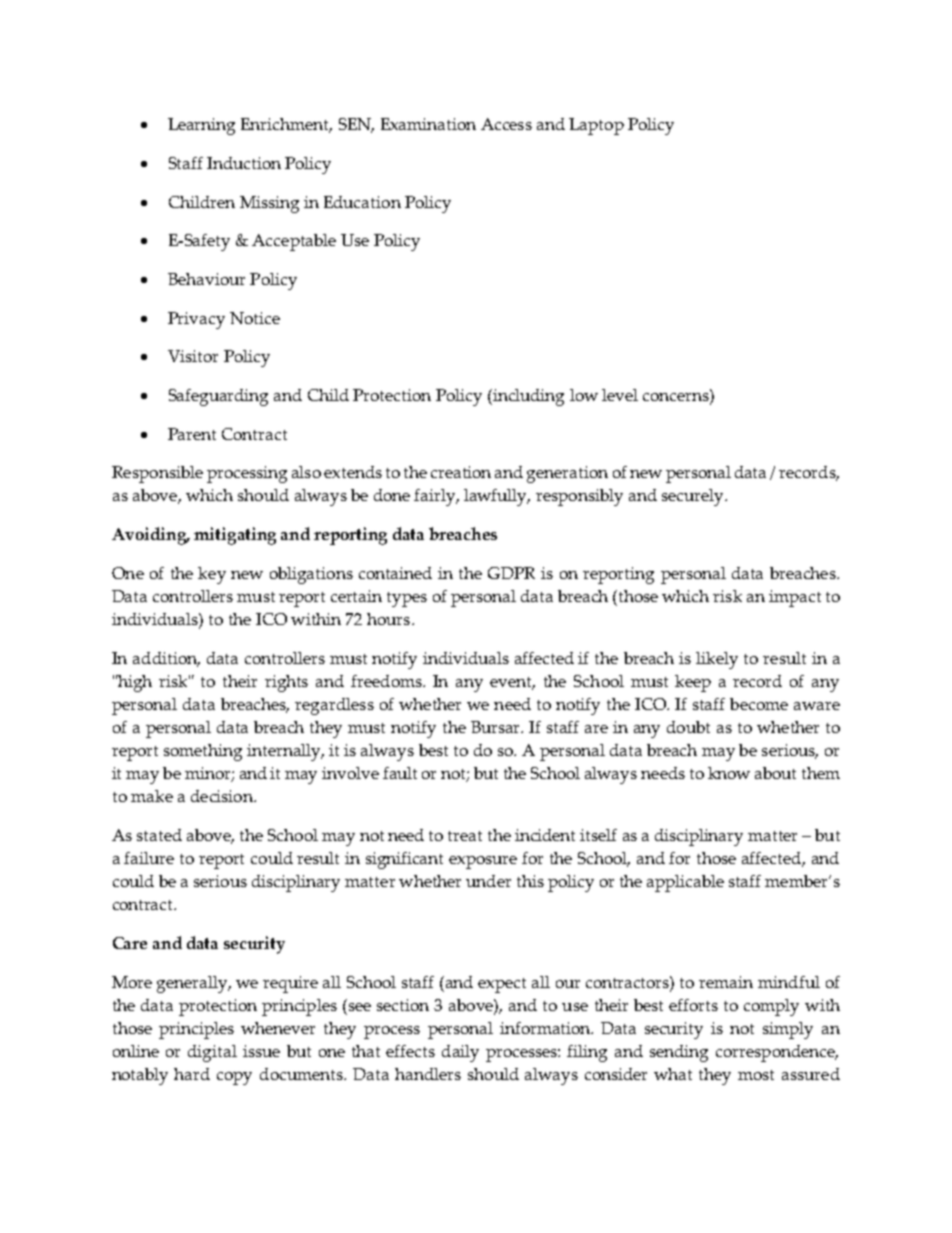 Image resolution: width=952 pixels, height=1233 pixels. Describe the element at coordinates (511, 573) in the screenshot. I see `GDPR` at that location.
